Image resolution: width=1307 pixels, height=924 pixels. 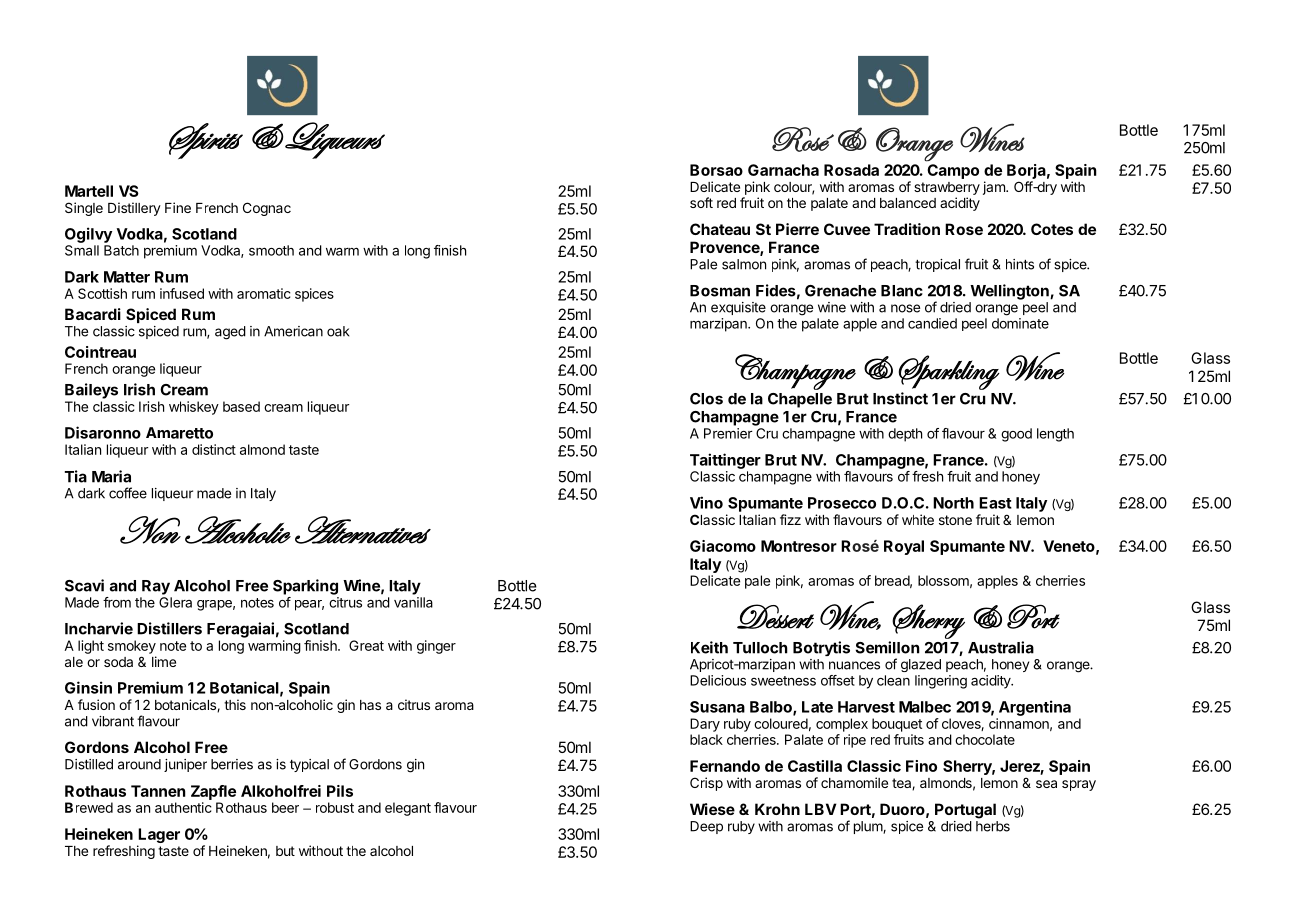 I want to click on strawberry, so click(x=947, y=188).
